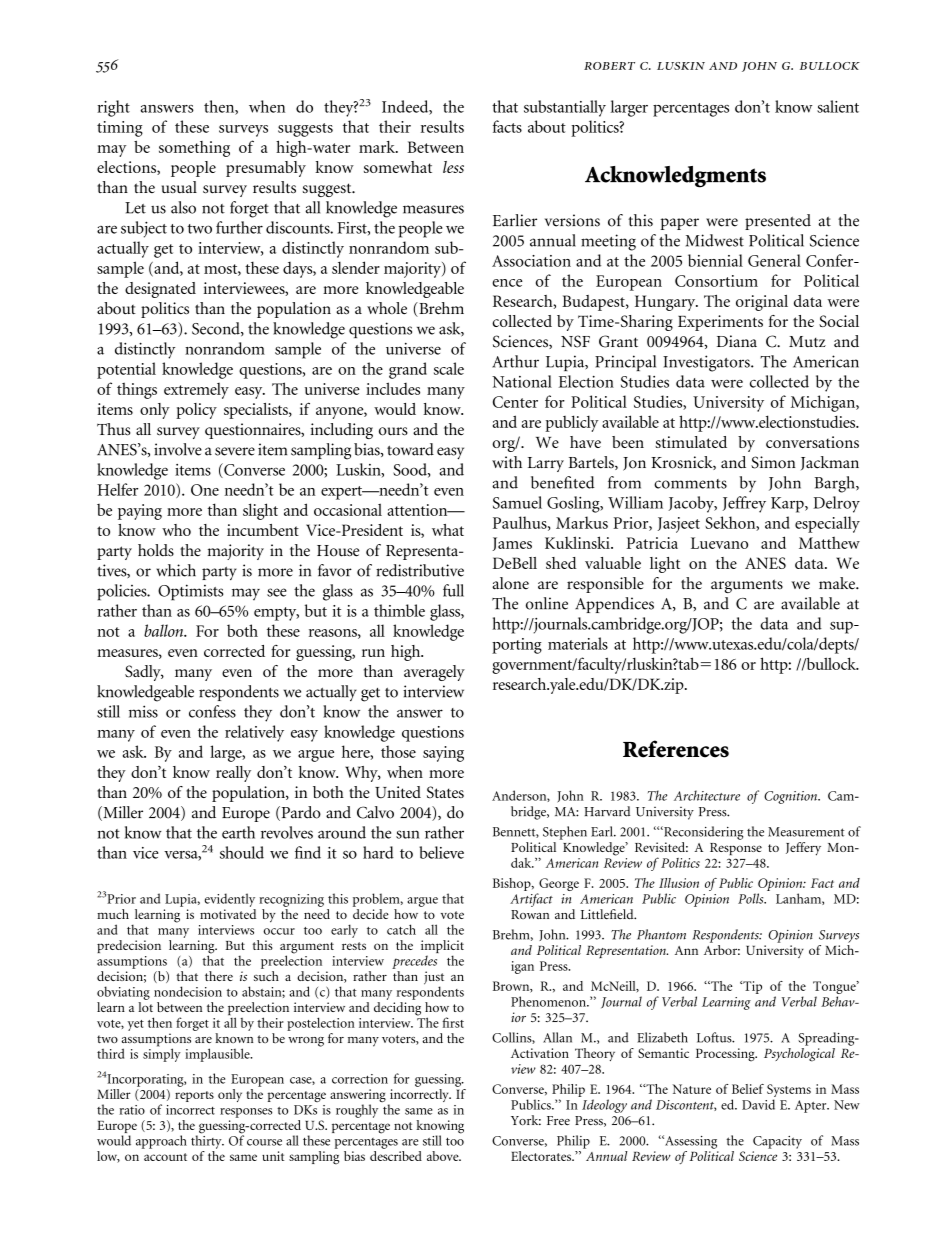 The width and height of the screenshot is (952, 1233). Describe the element at coordinates (196, 391) in the screenshot. I see `extremely` at that location.
